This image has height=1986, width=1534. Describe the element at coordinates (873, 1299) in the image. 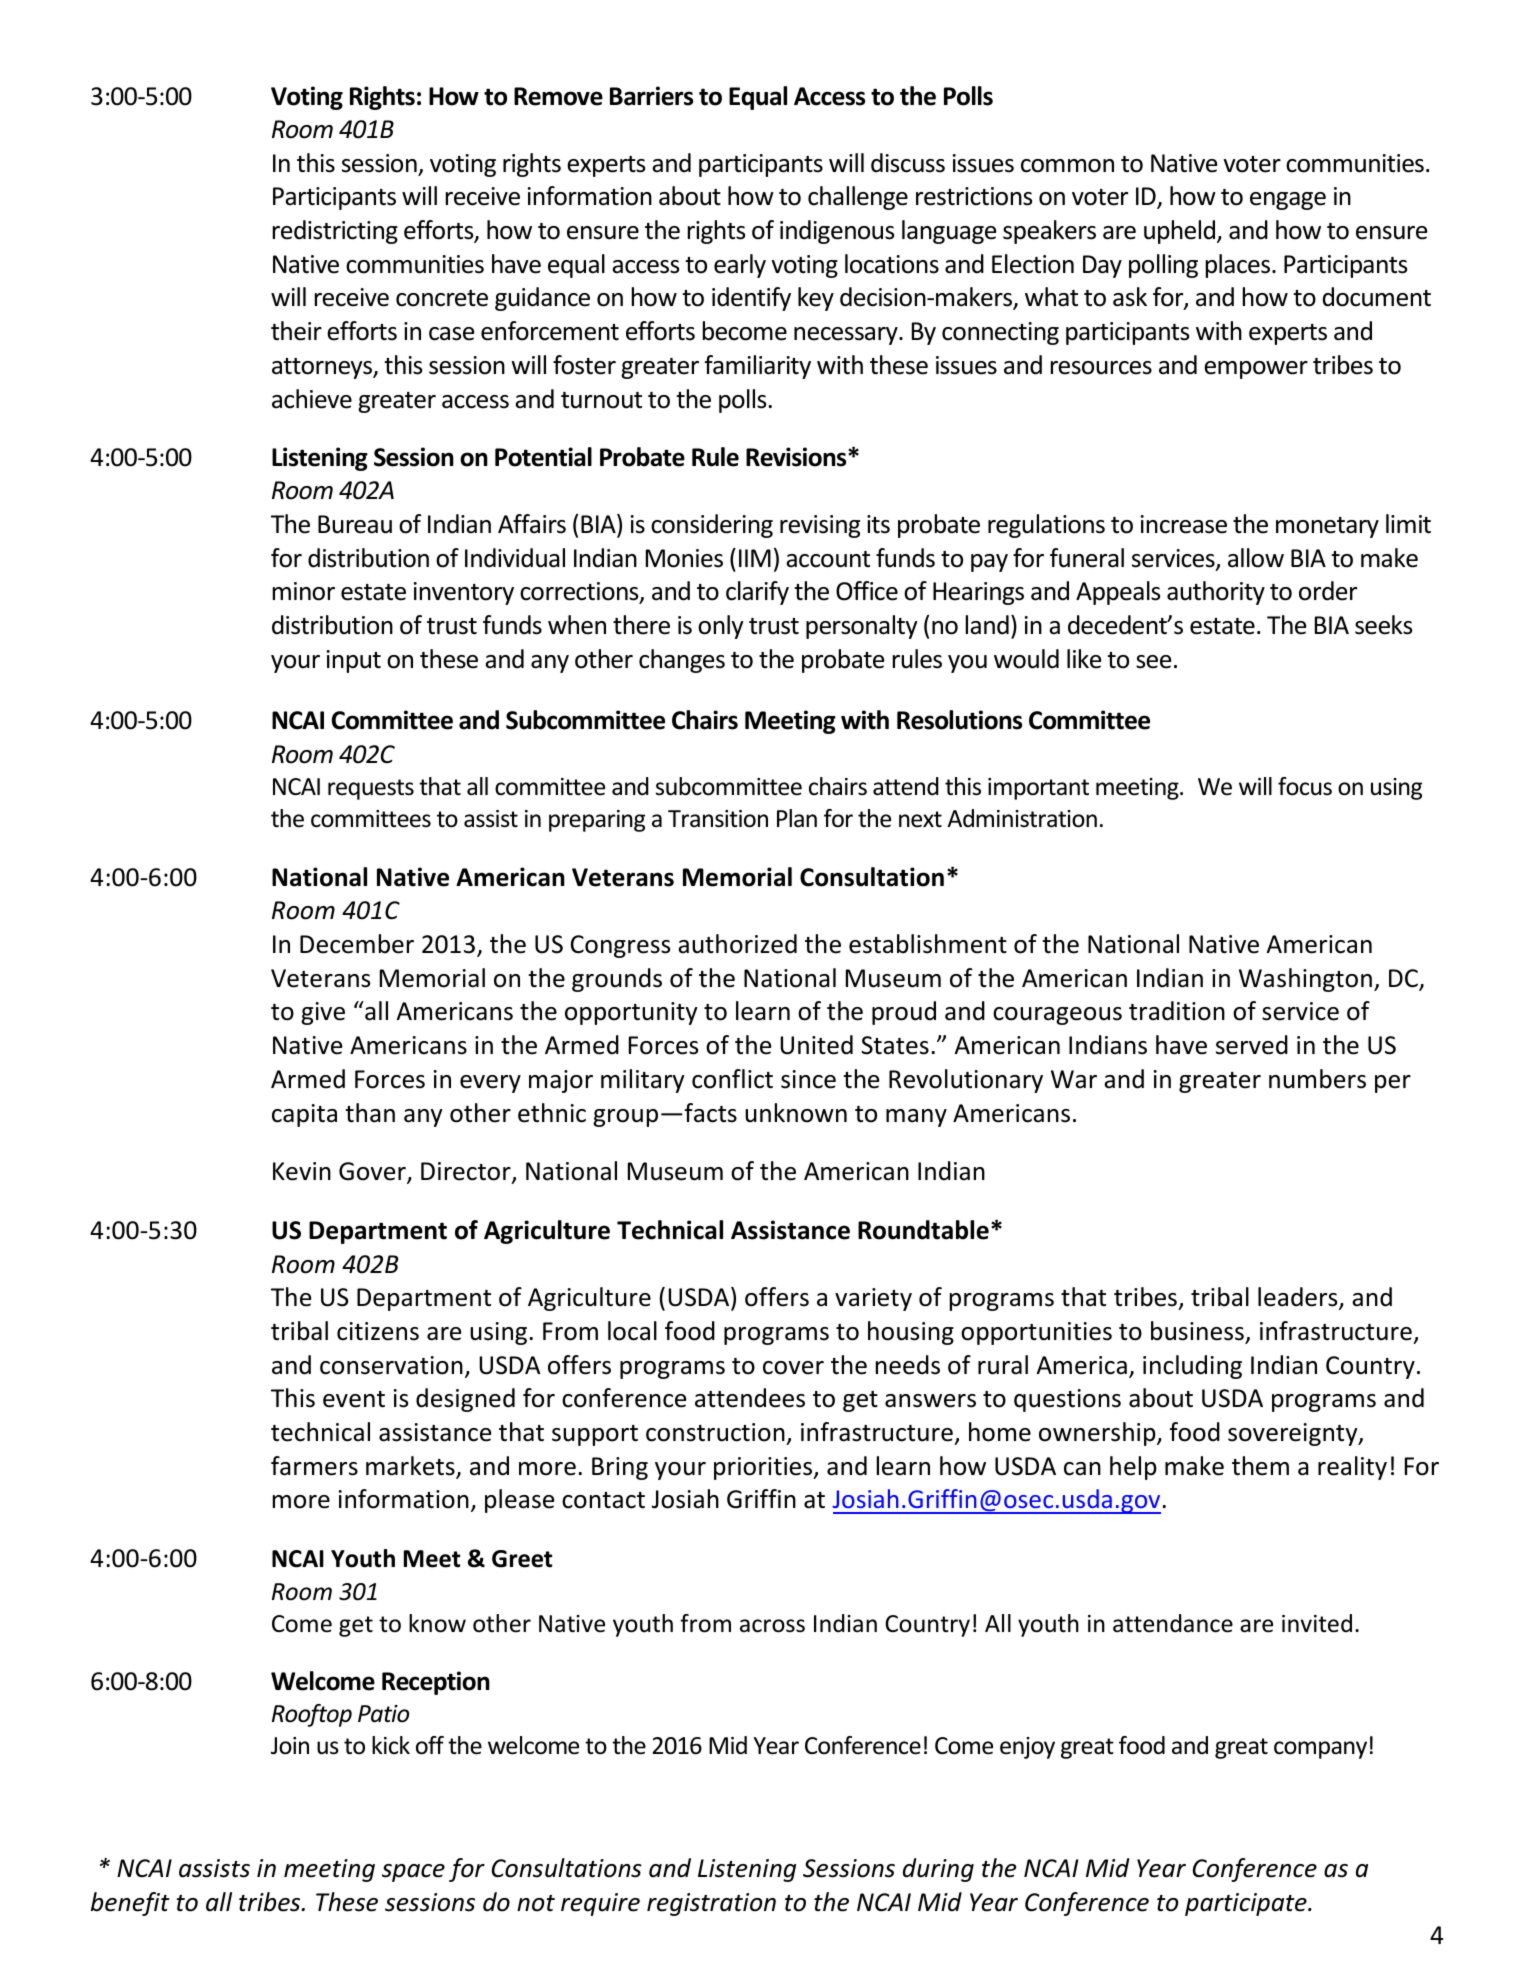

I see `variety` at that location.
